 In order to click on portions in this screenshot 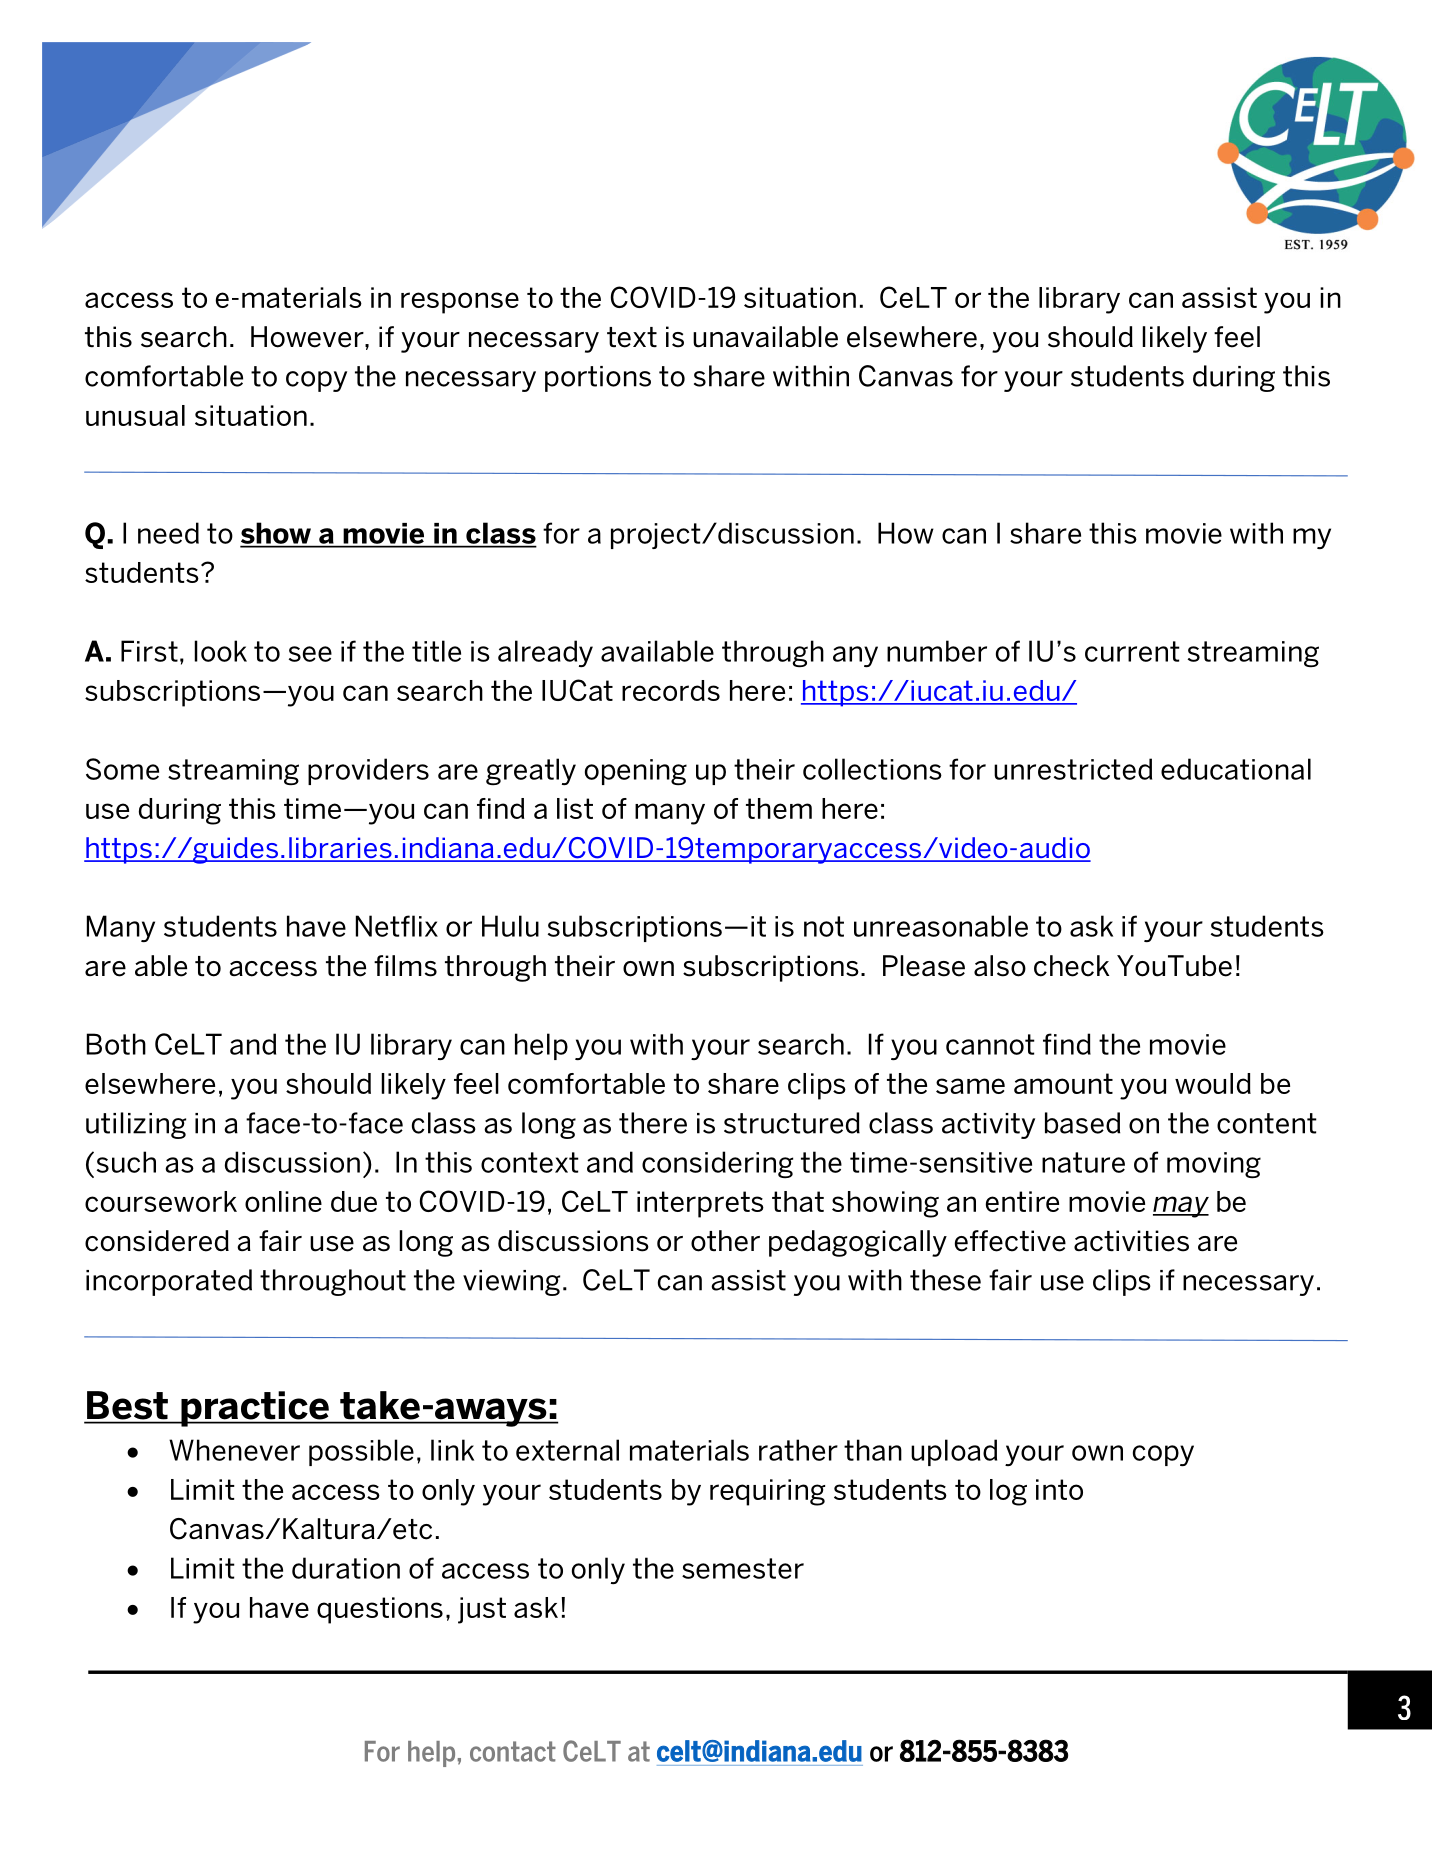, I will do `click(598, 379)`.
